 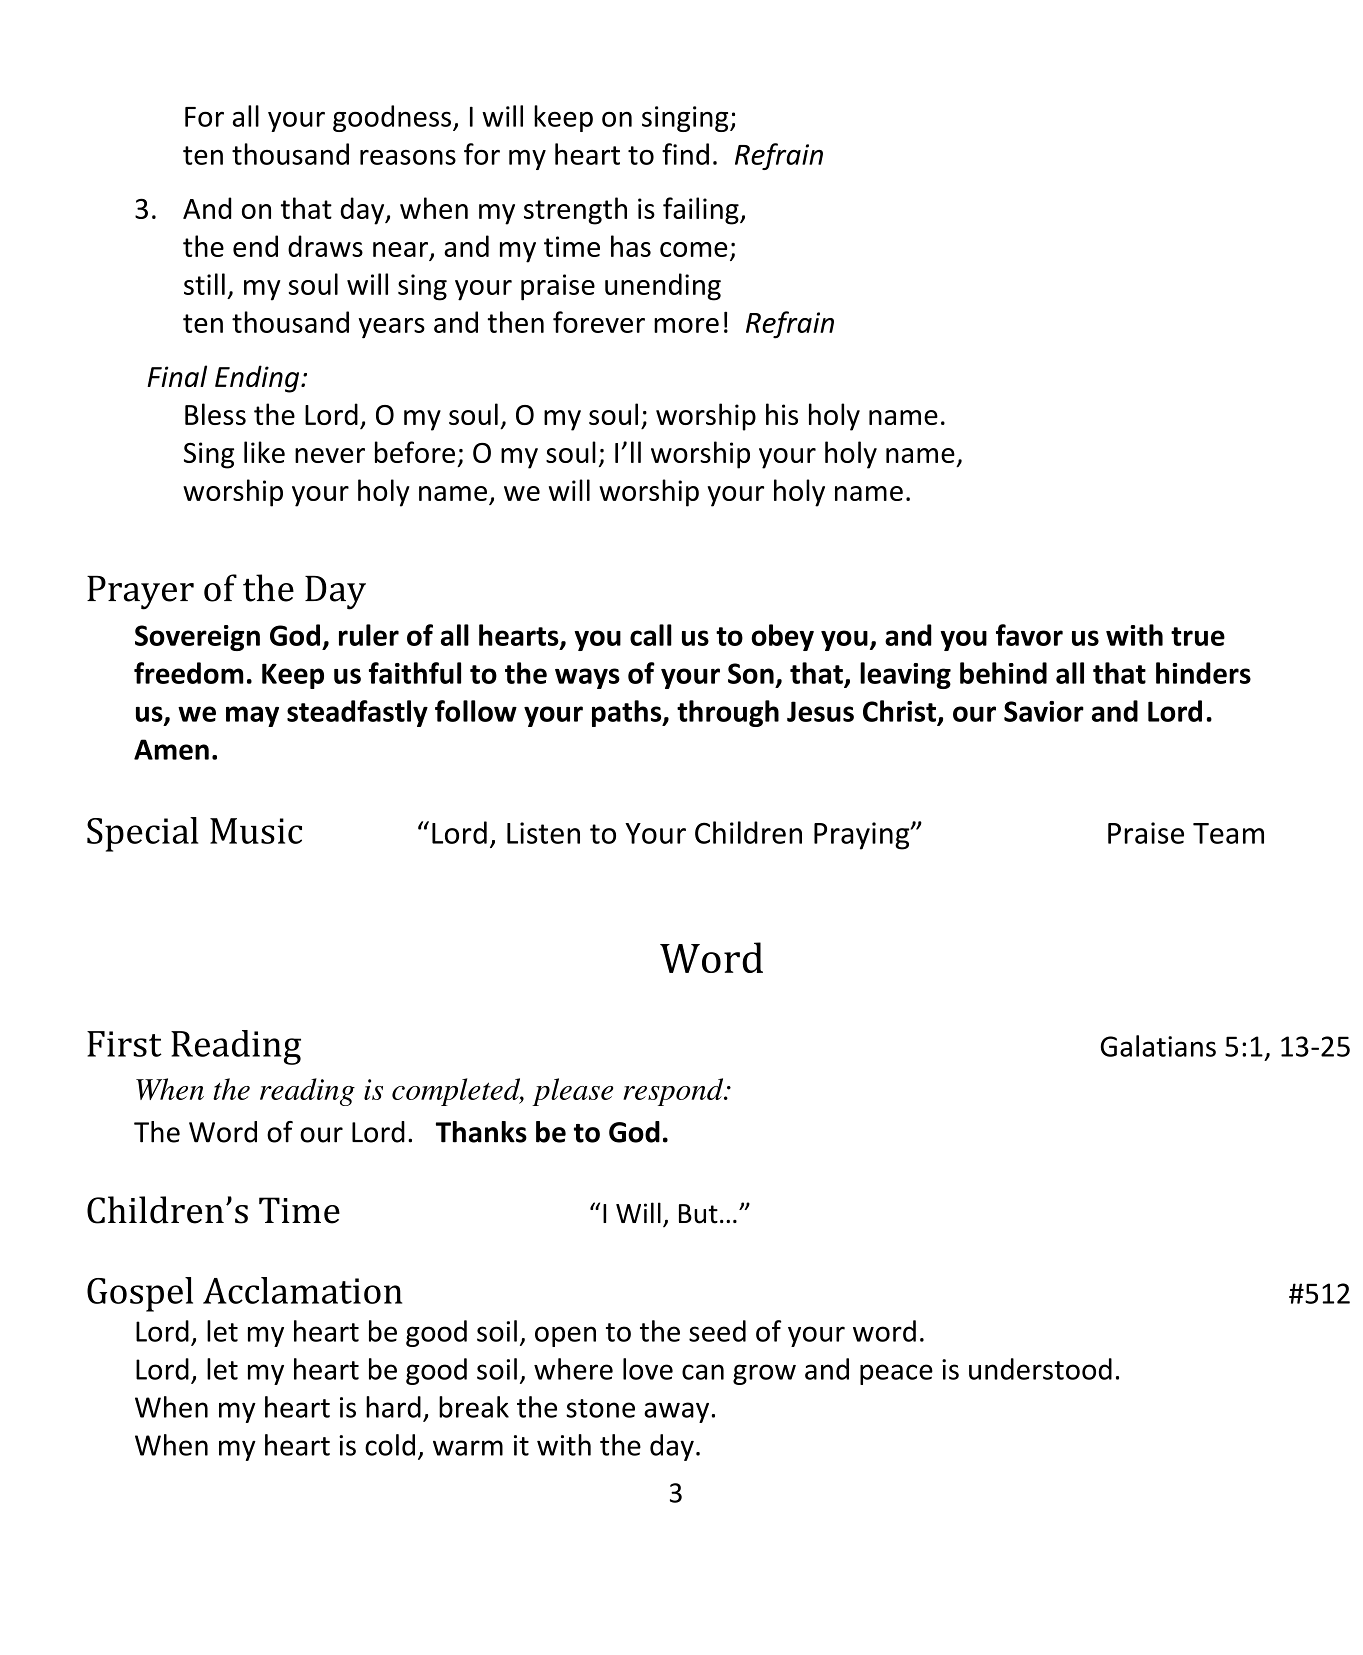 I want to click on Team, so click(x=1228, y=833).
